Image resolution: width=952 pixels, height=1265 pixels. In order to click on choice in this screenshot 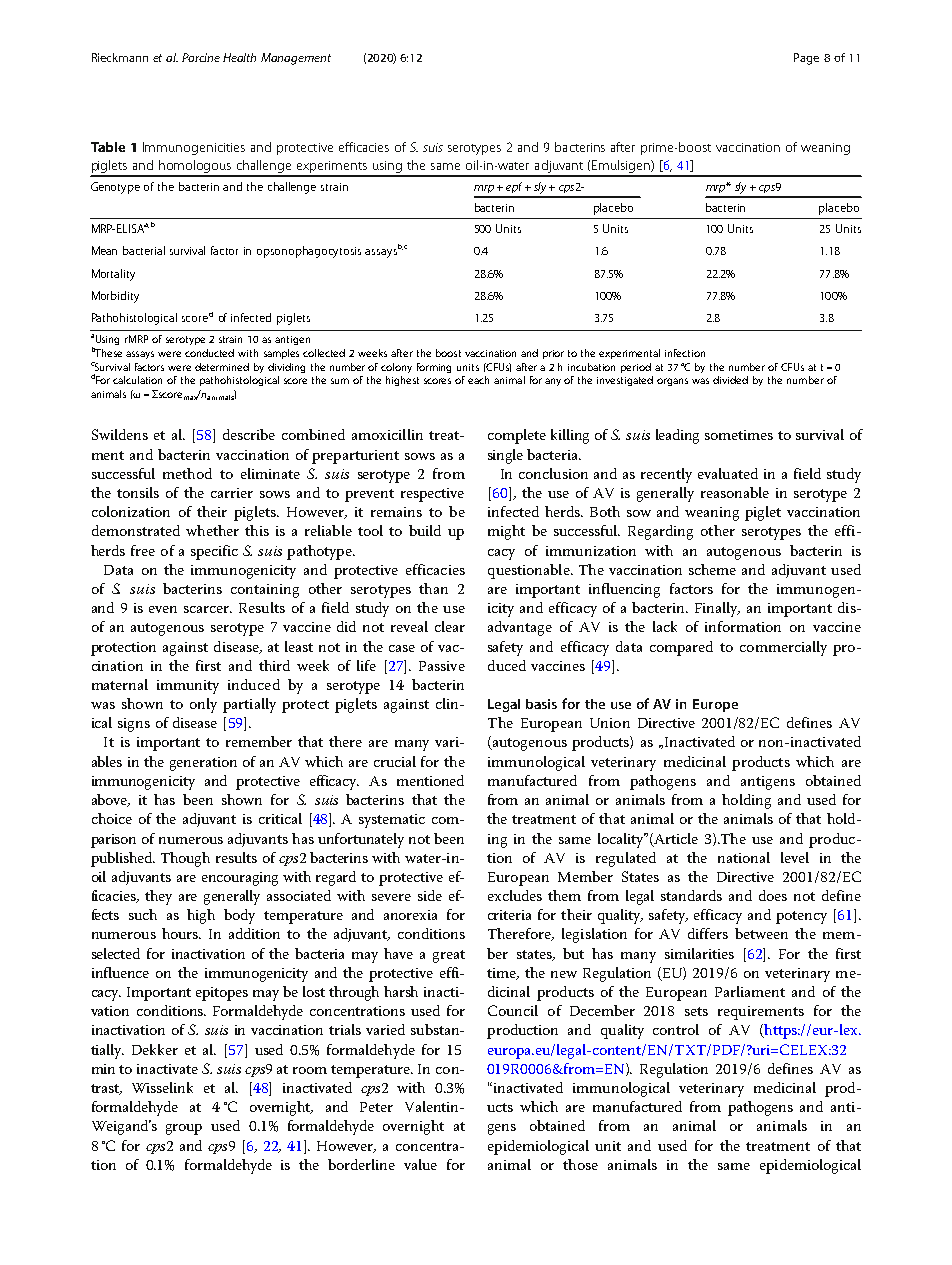, I will do `click(112, 818)`.
